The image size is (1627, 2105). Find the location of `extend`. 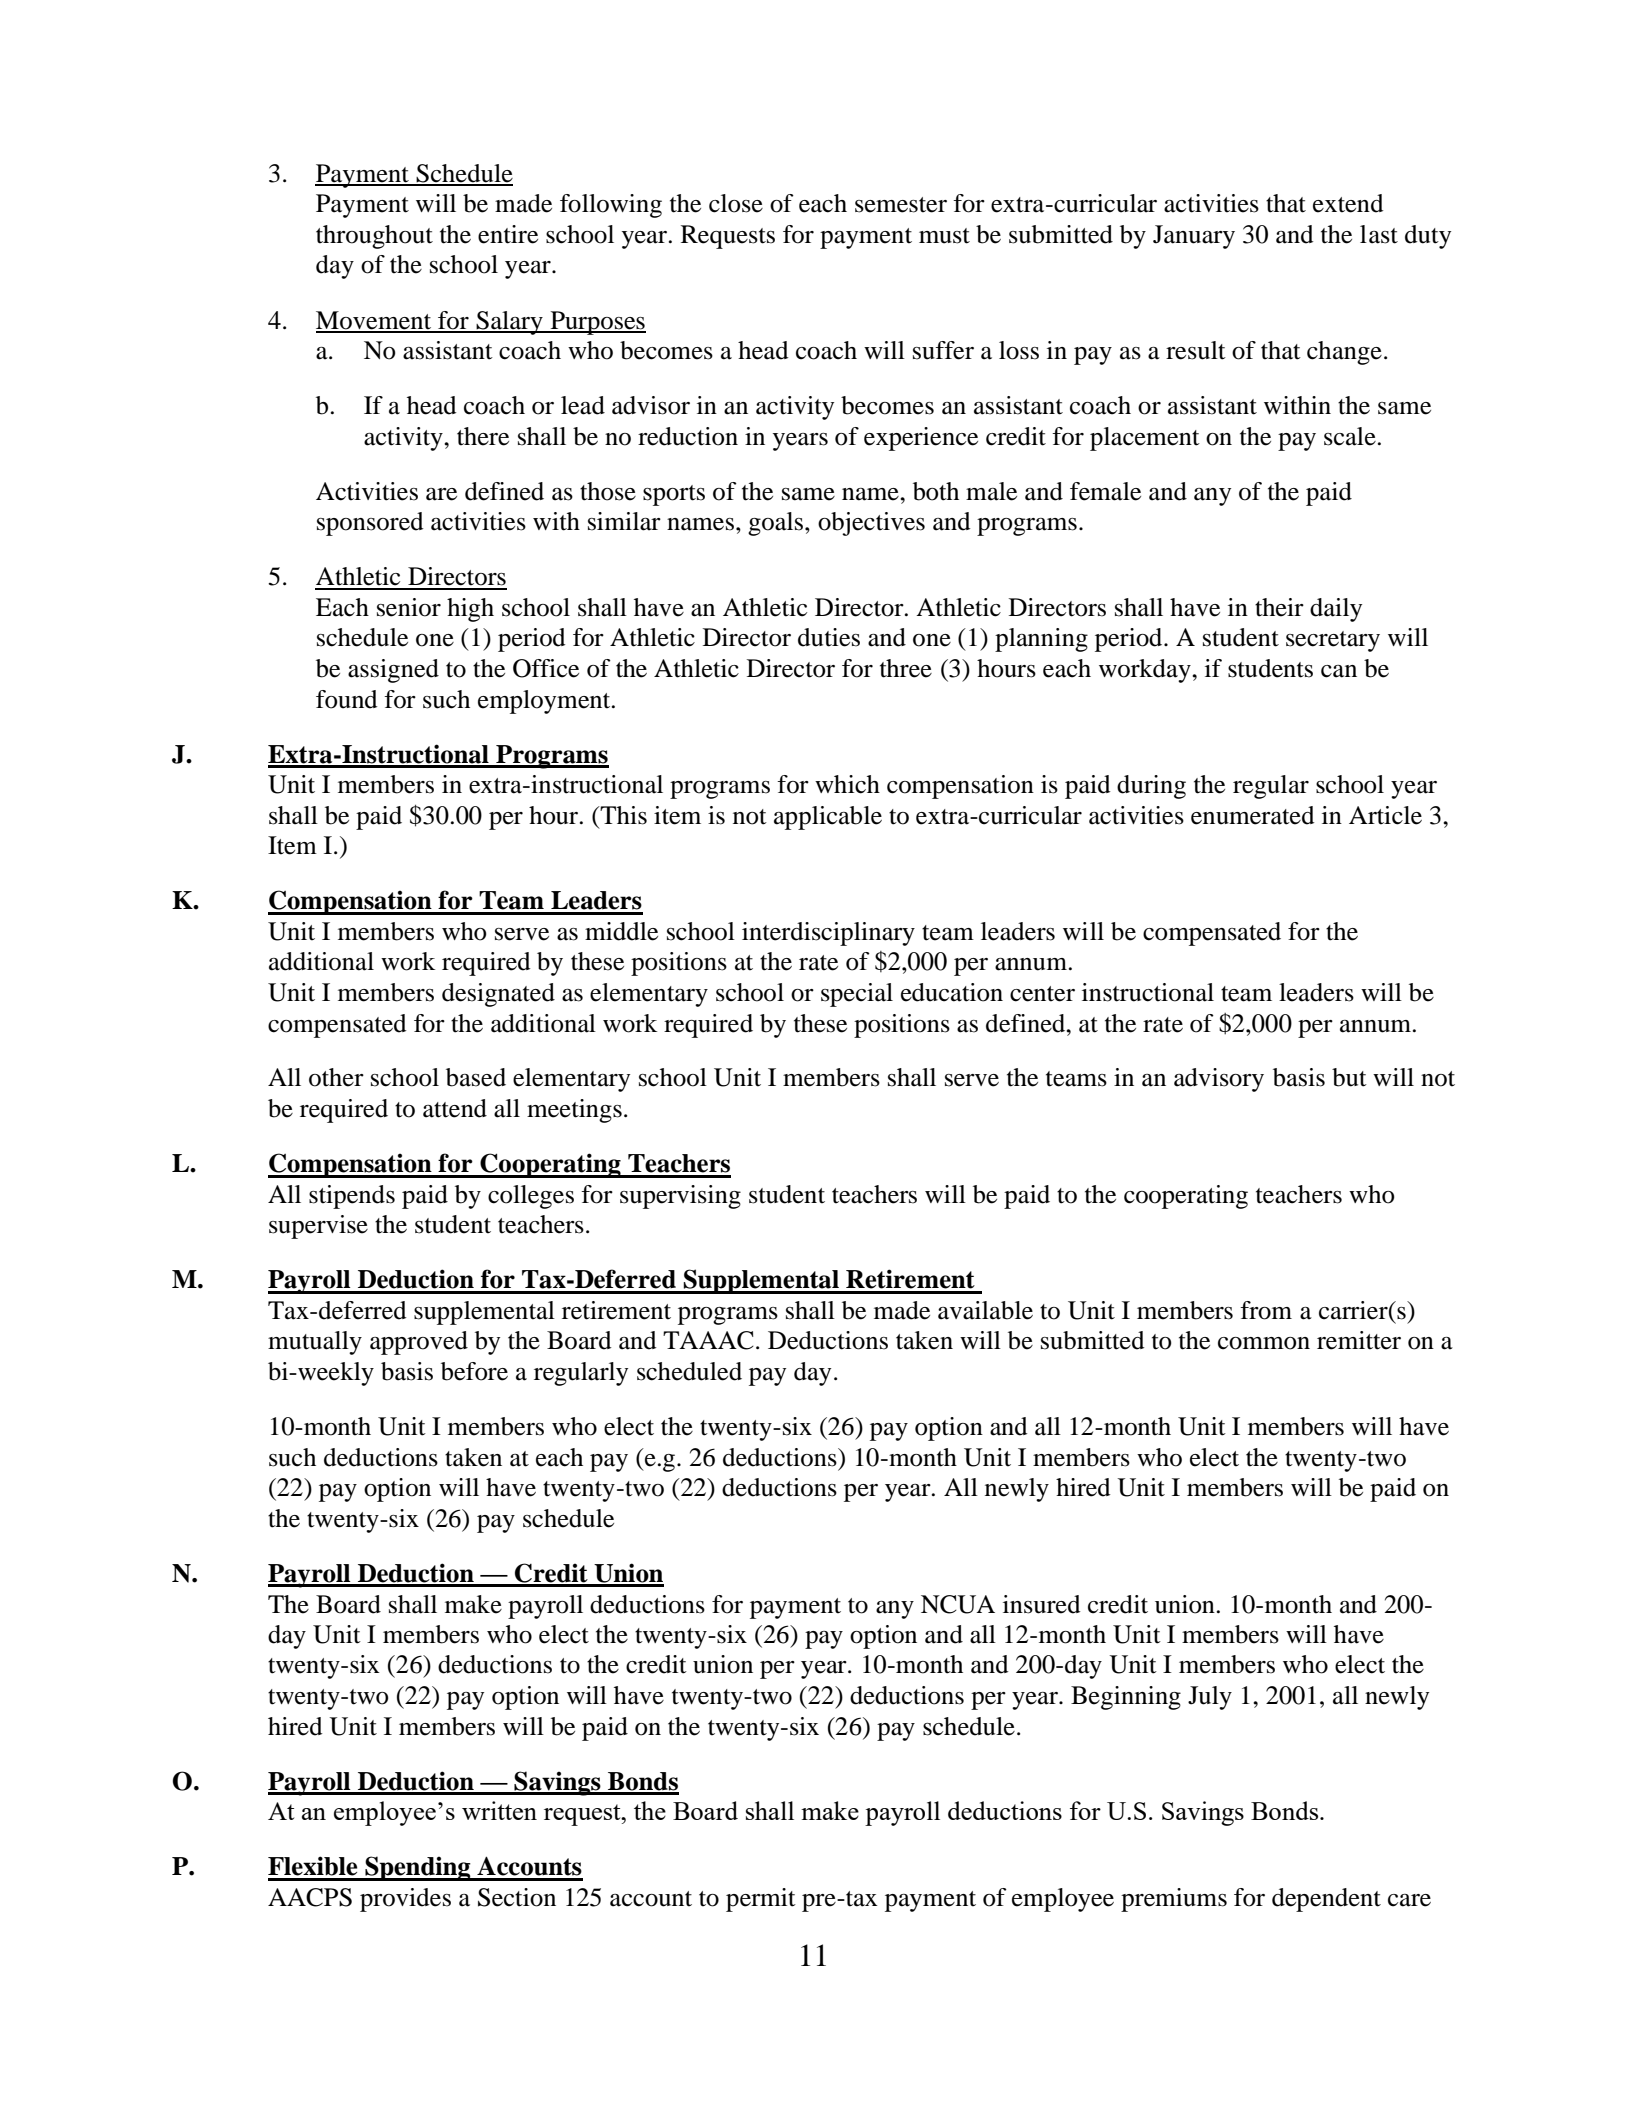

extend is located at coordinates (1348, 203).
